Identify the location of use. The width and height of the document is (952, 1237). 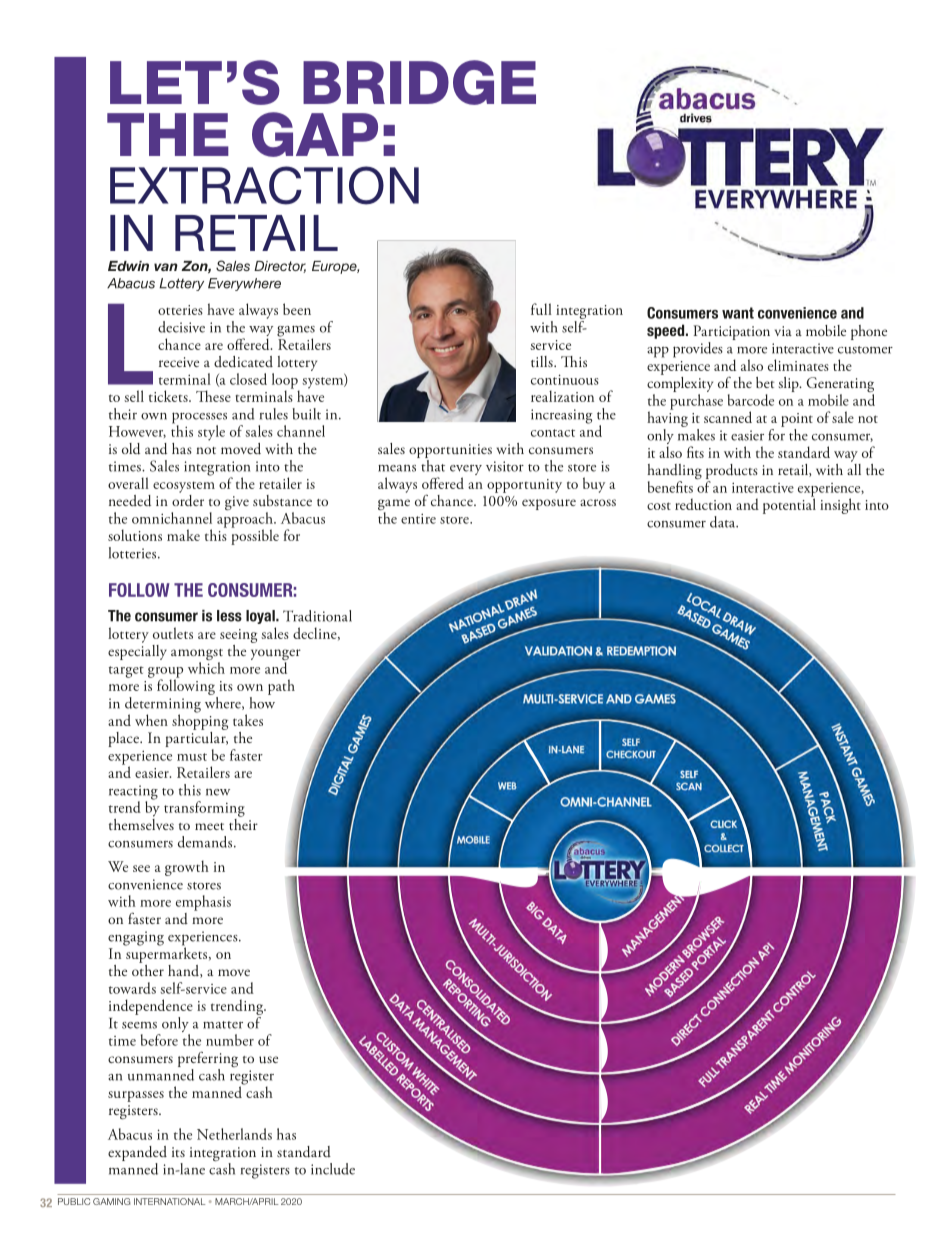
(268, 1060).
